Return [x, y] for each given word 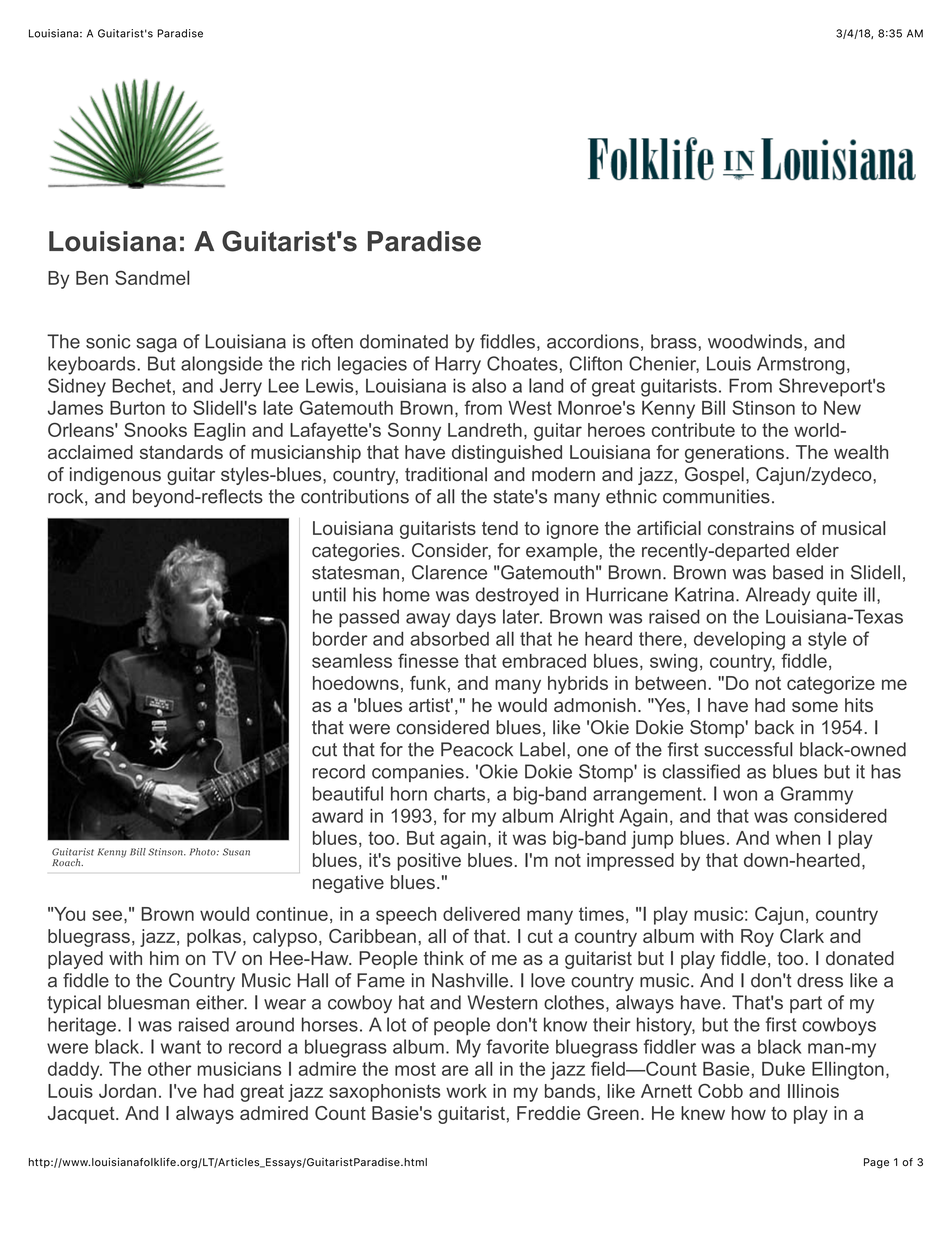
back [774, 727]
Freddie [548, 1113]
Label [542, 749]
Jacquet [82, 1115]
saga [156, 345]
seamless [352, 660]
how [749, 1113]
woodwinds [756, 342]
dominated [404, 341]
